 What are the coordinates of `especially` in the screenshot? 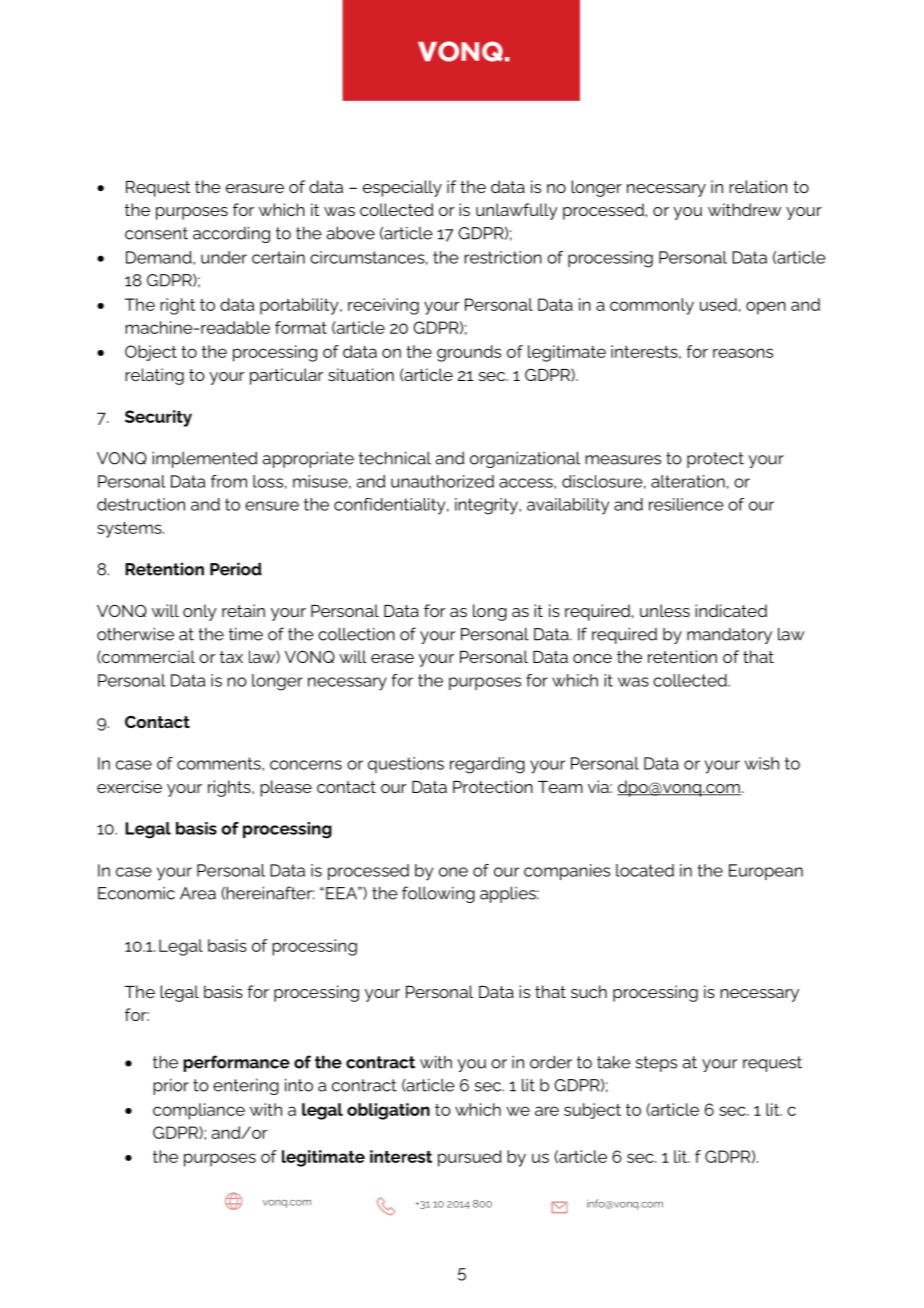 It's located at (402, 188).
